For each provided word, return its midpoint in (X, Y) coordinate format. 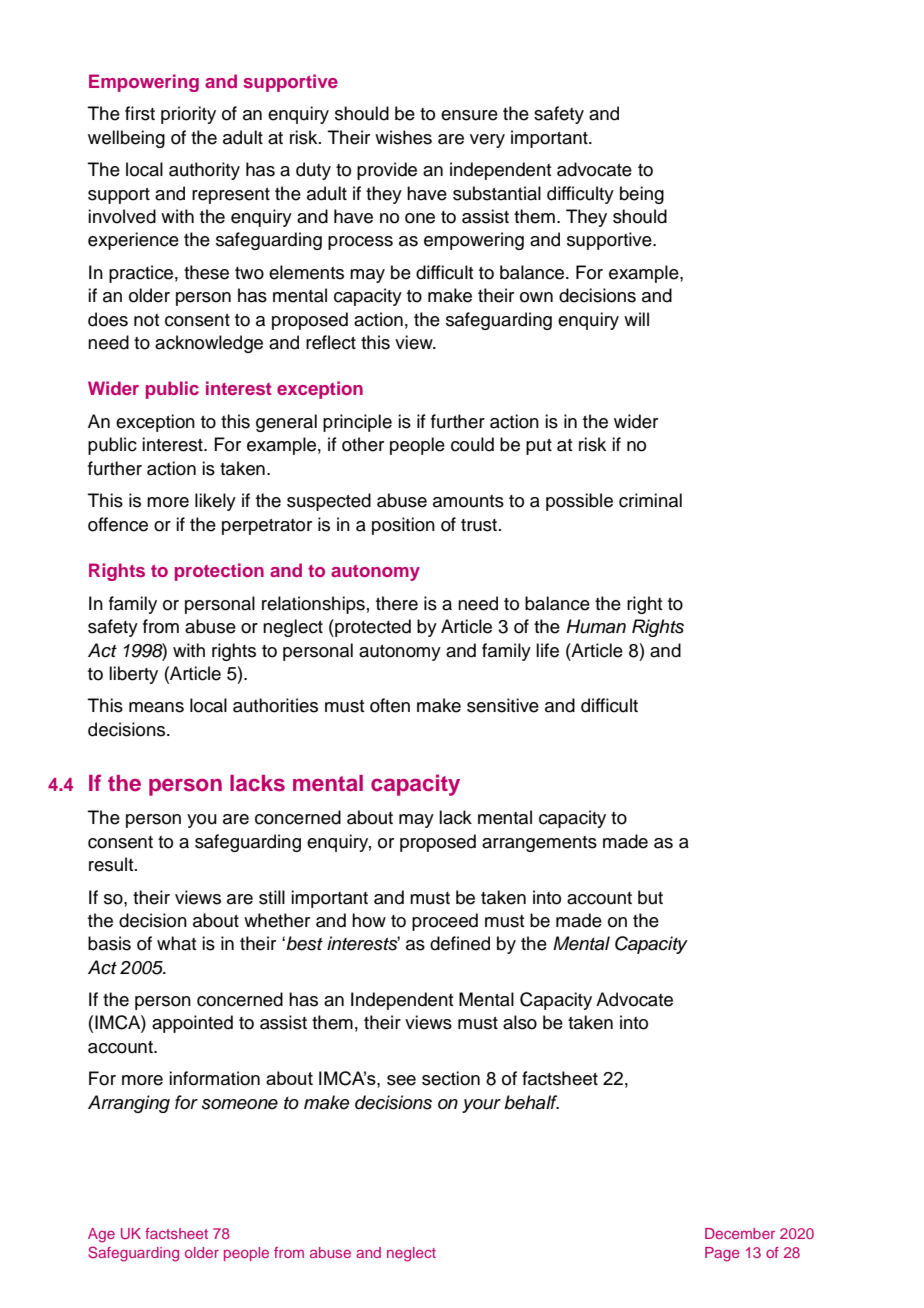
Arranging (129, 1104)
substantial (497, 193)
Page (722, 1254)
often (390, 705)
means (156, 707)
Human (596, 626)
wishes (403, 137)
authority (204, 171)
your (481, 1106)
